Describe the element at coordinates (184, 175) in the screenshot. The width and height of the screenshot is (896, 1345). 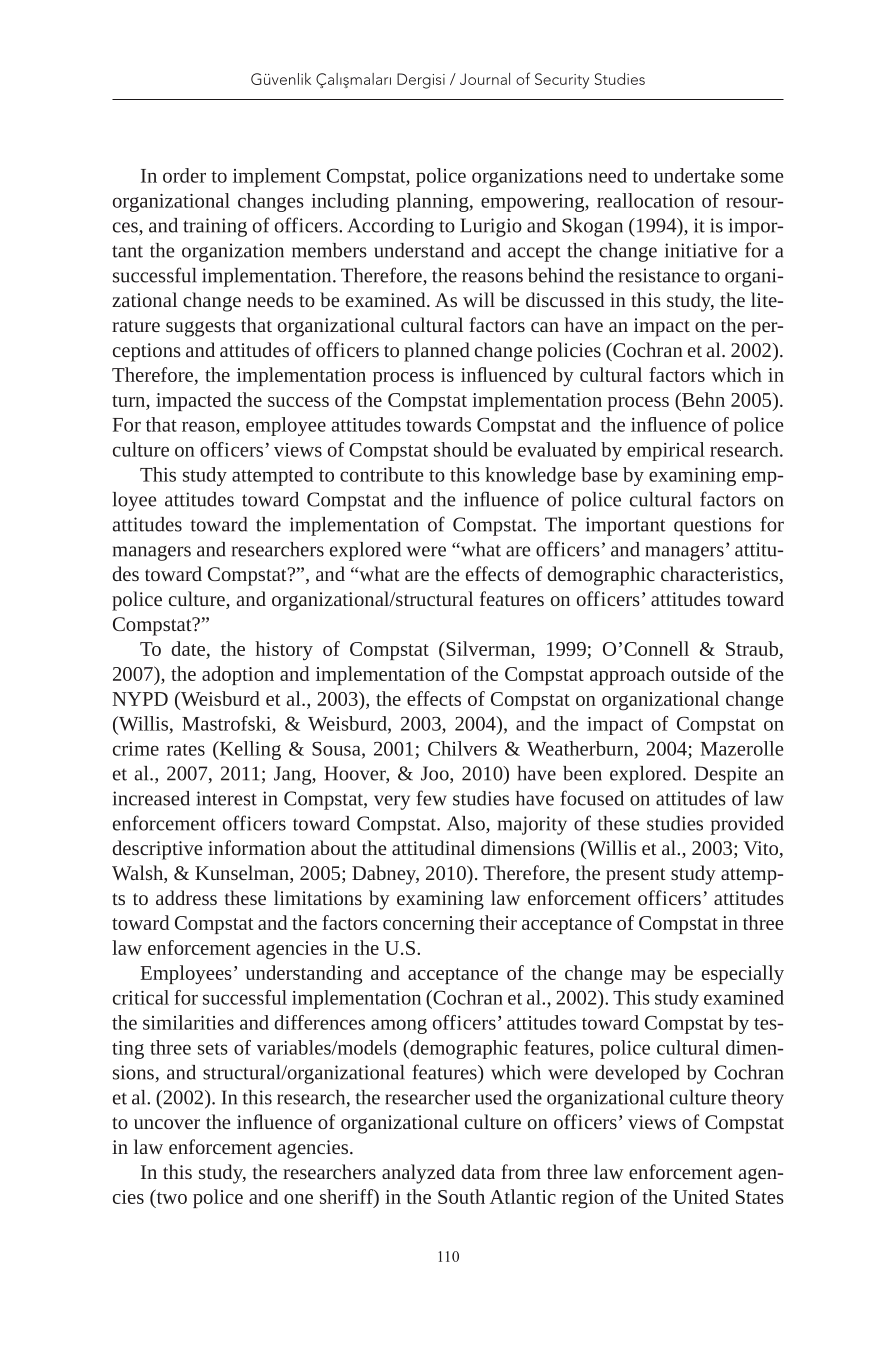
I see `order` at that location.
